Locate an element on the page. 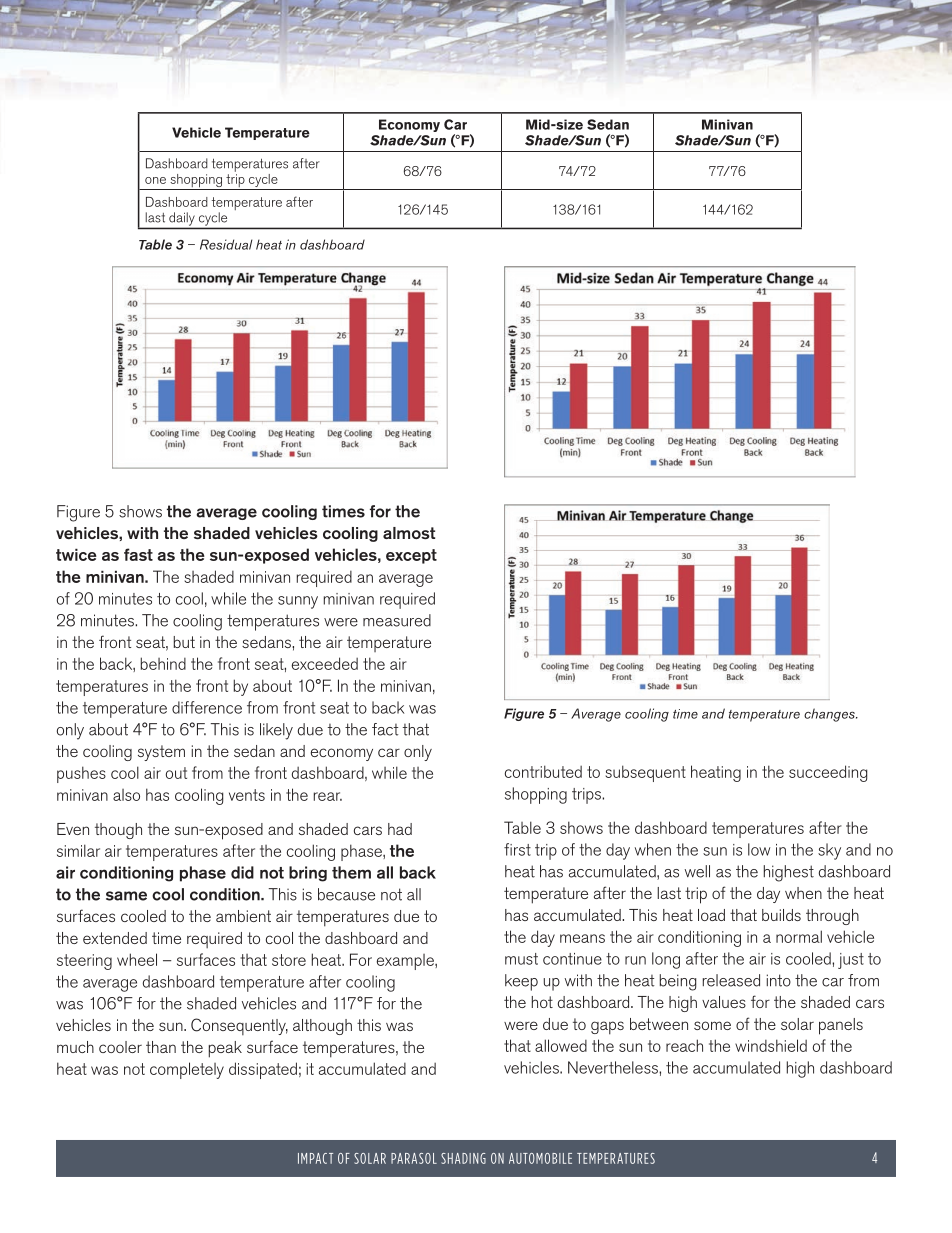  SHADING is located at coordinates (463, 1158).
